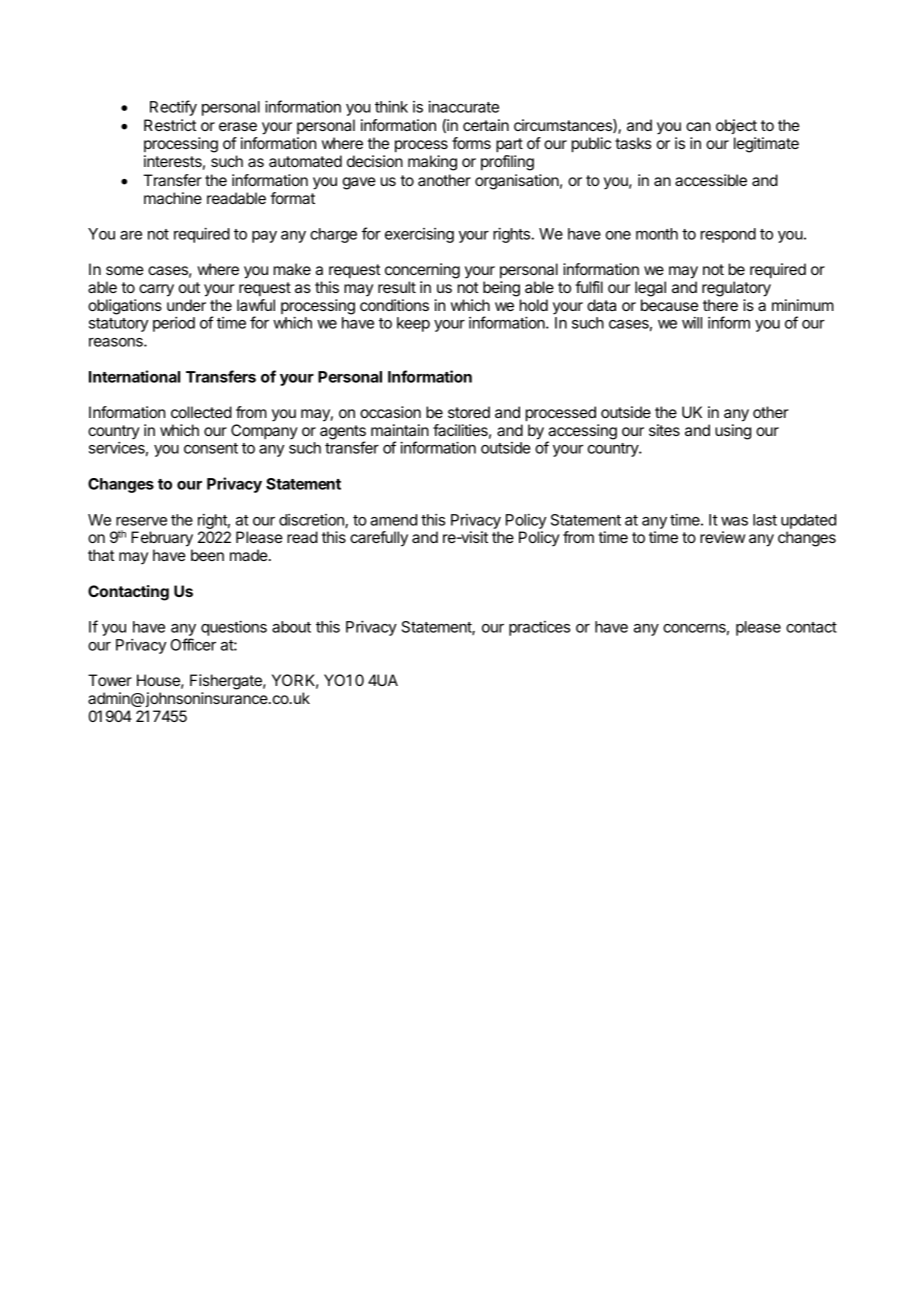  What do you see at coordinates (728, 235) in the screenshot?
I see `respond` at bounding box center [728, 235].
